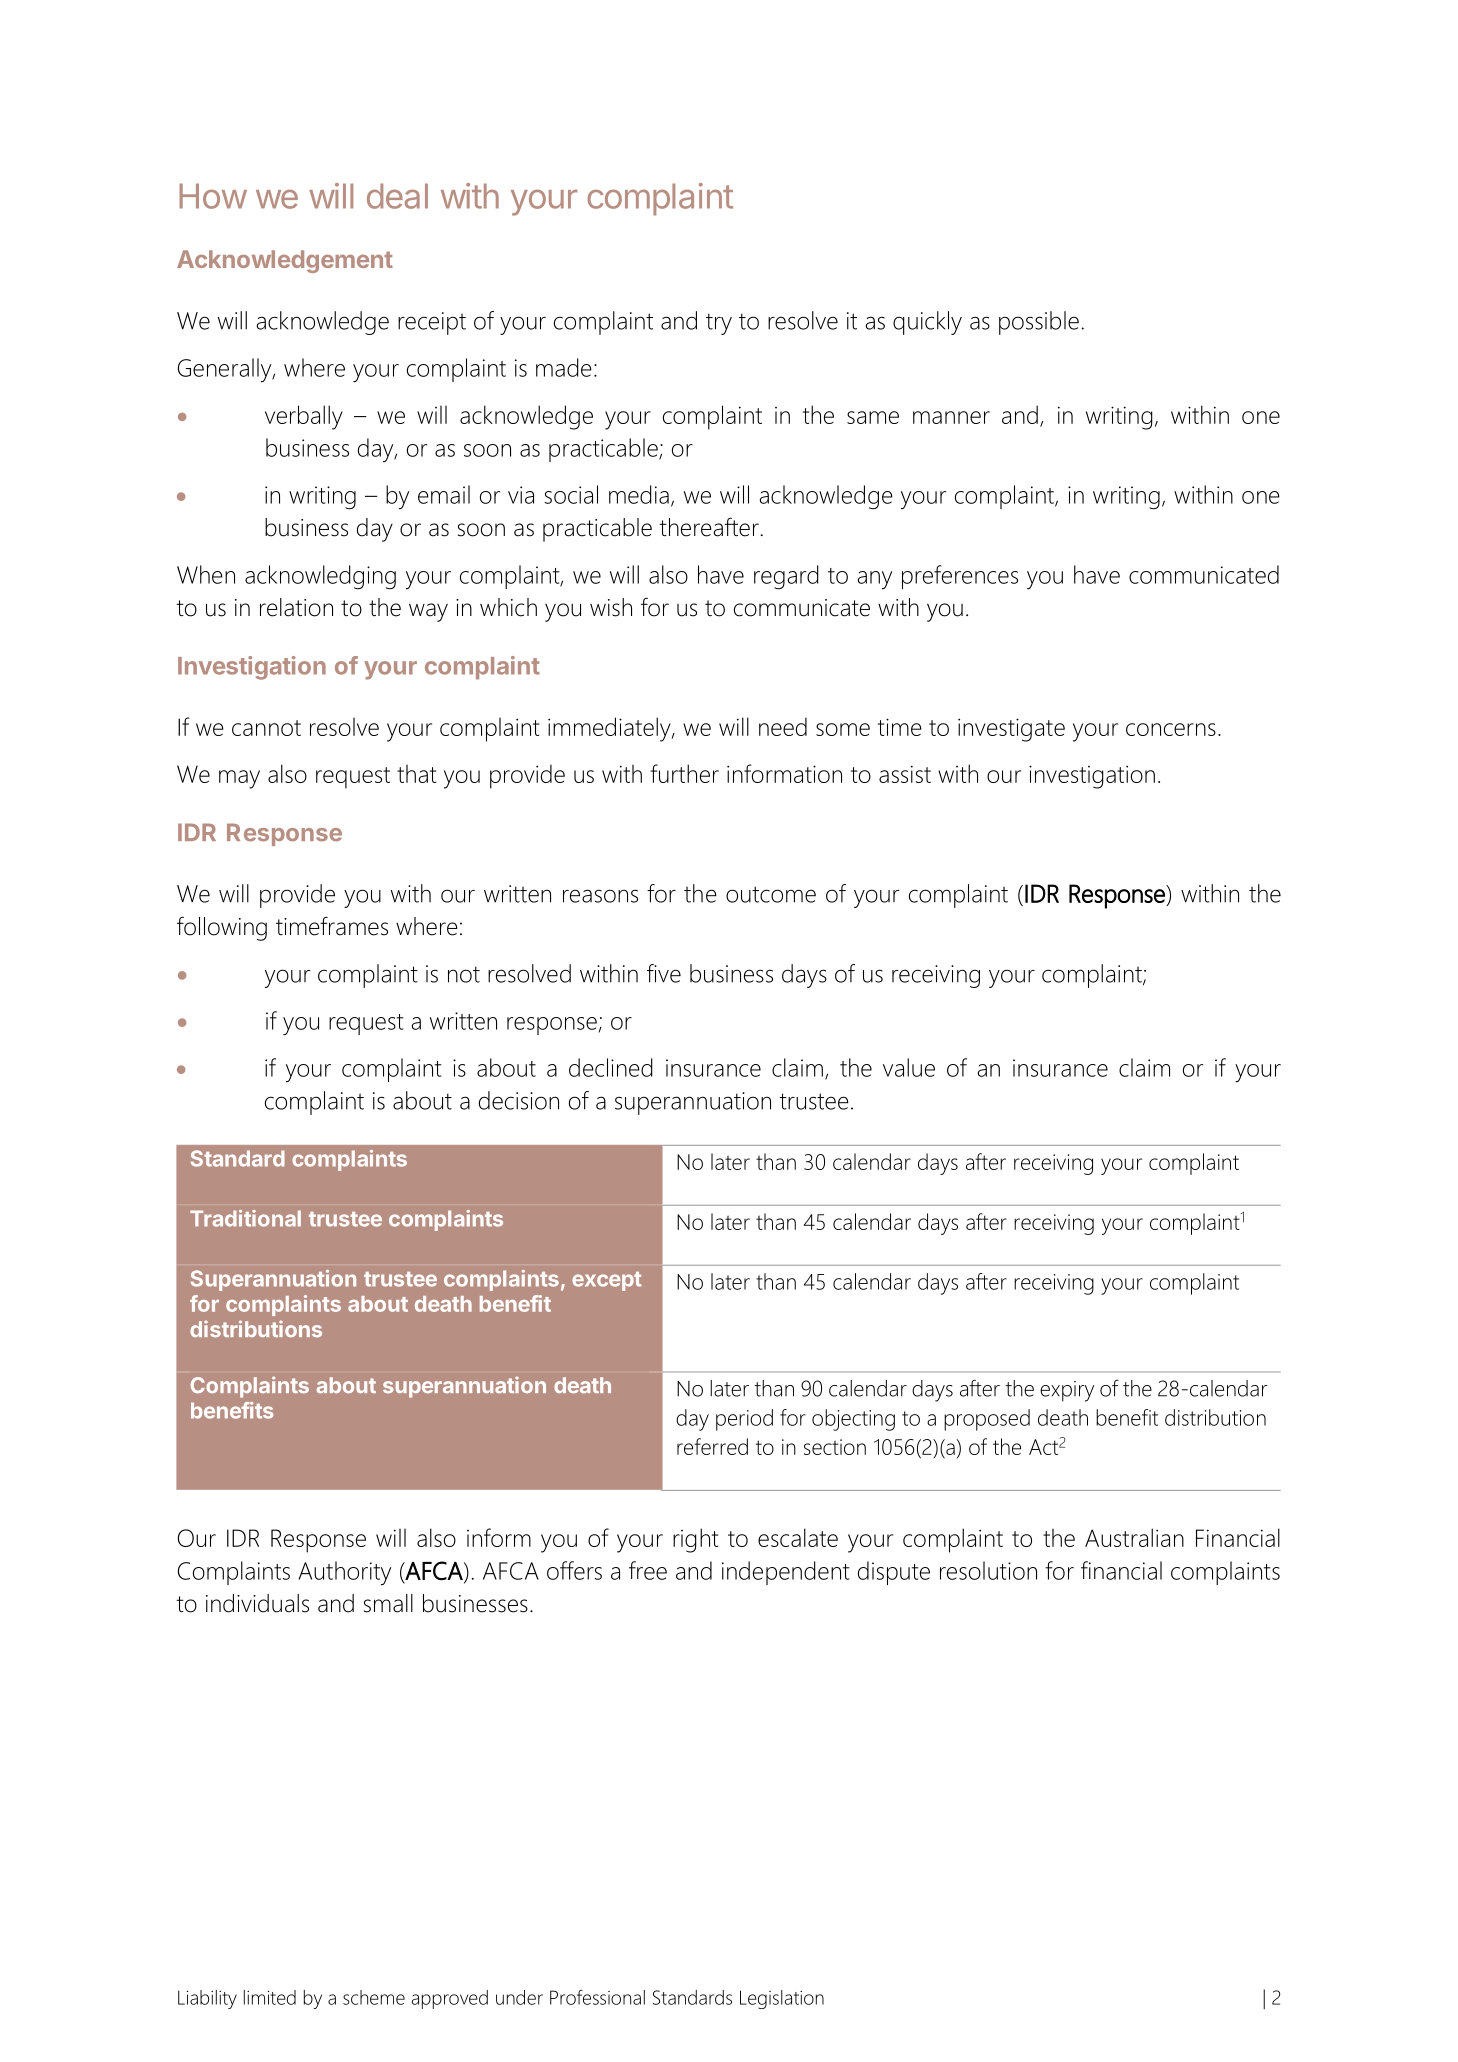 This document has height=2062, width=1458. Describe the element at coordinates (611, 1067) in the document. I see `declined` at that location.
